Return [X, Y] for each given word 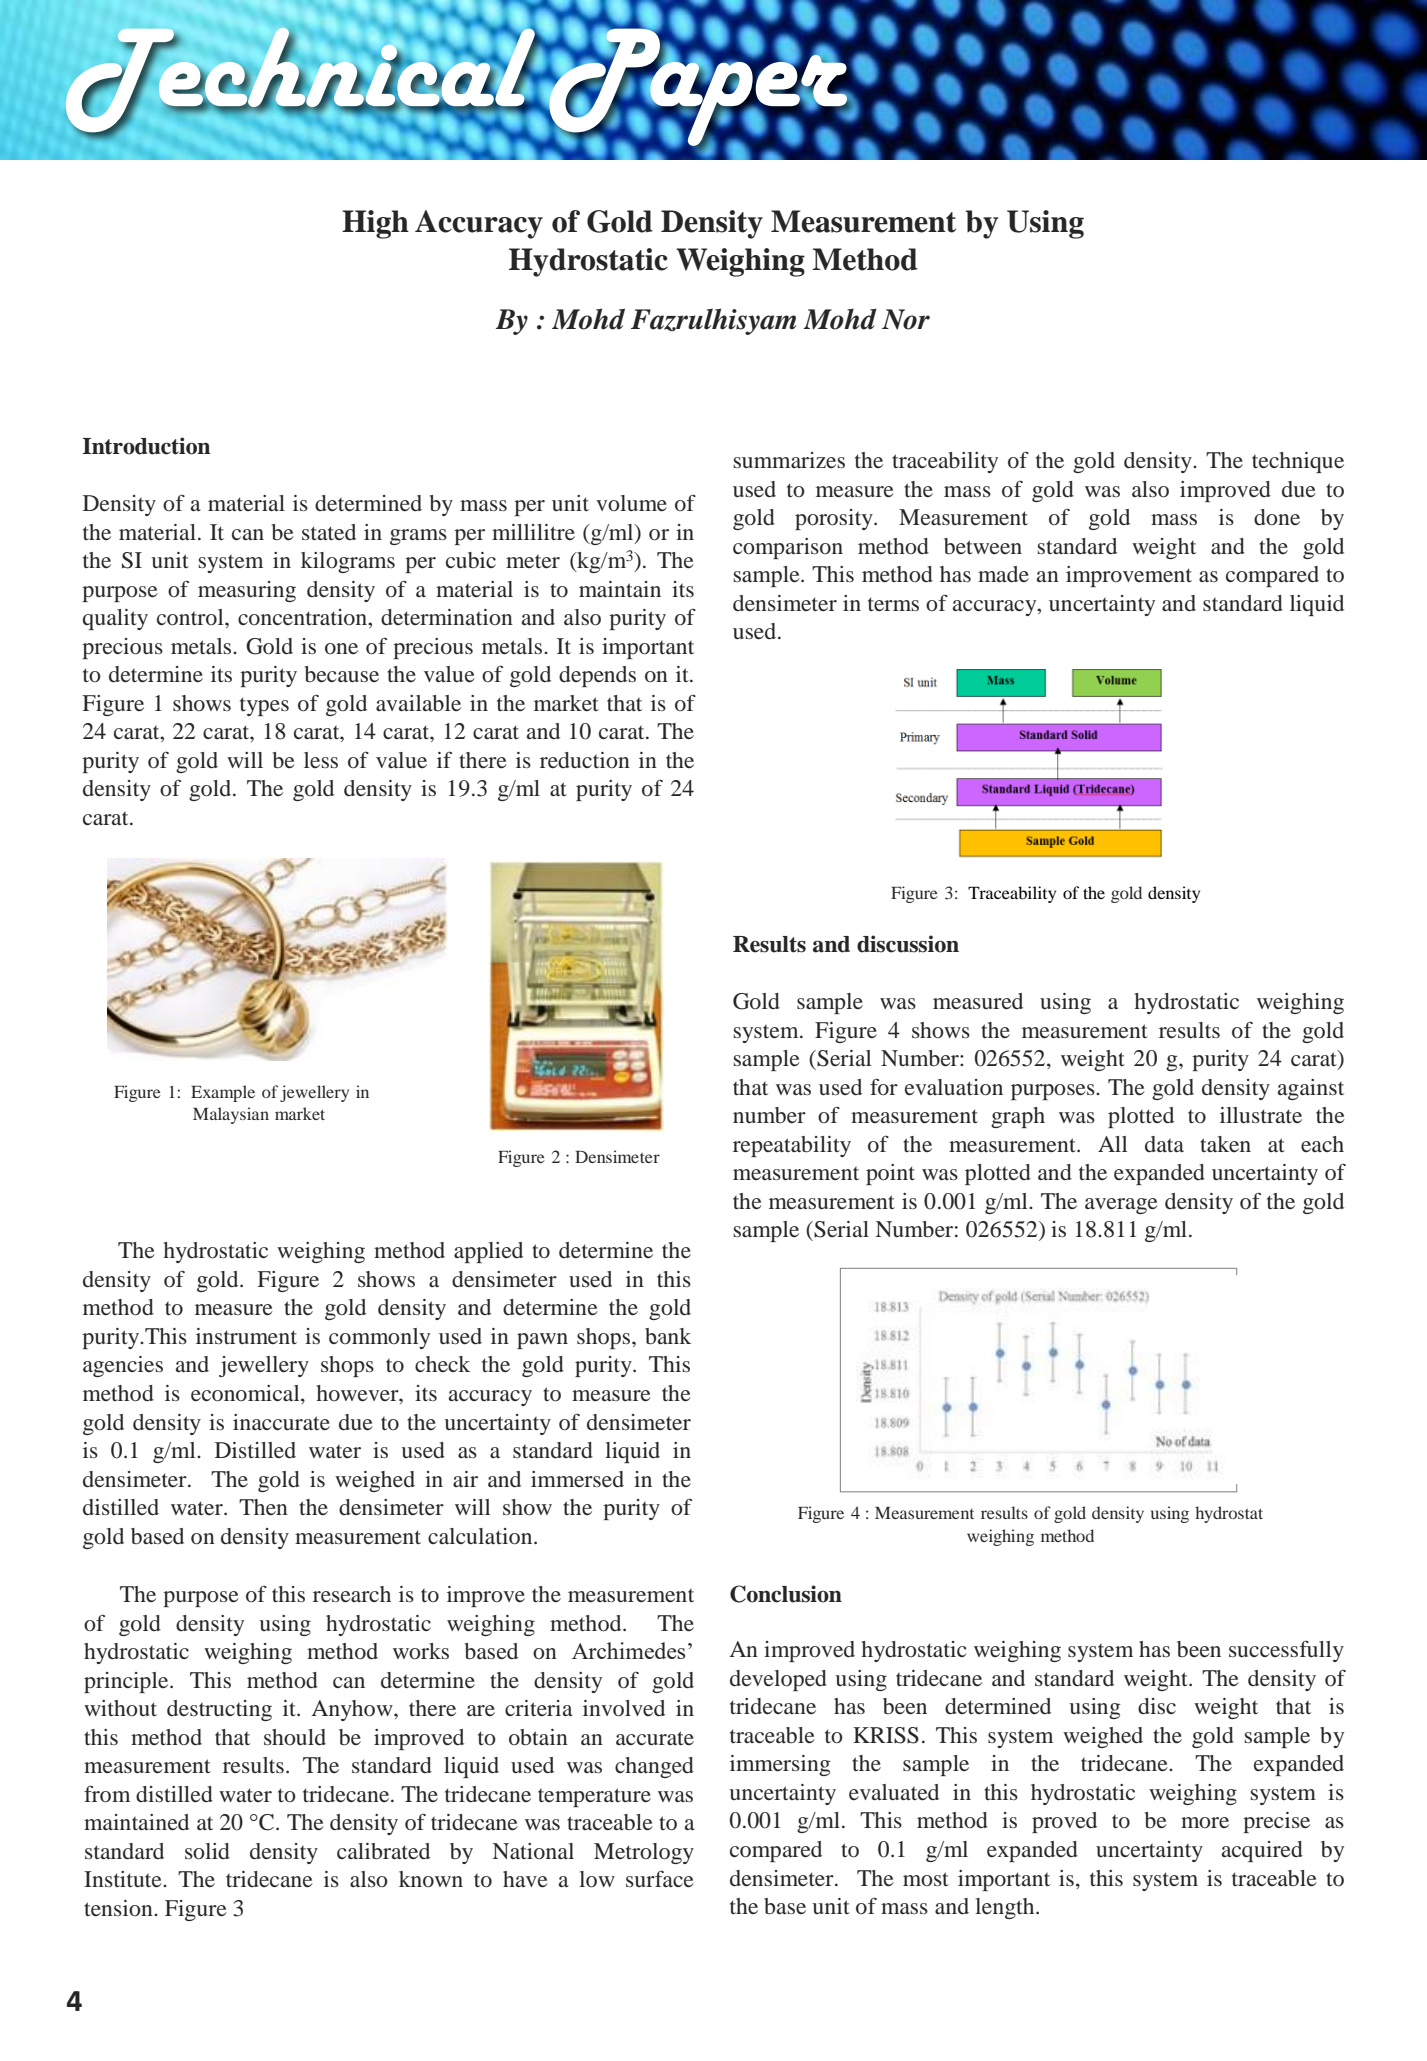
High [375, 224]
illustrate [1261, 1115]
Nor [906, 319]
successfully [1286, 1651]
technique [1298, 462]
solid [207, 1851]
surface [660, 1879]
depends [597, 676]
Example [223, 1093]
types [264, 706]
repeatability [792, 1146]
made [1003, 574]
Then [263, 1507]
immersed [577, 1479]
